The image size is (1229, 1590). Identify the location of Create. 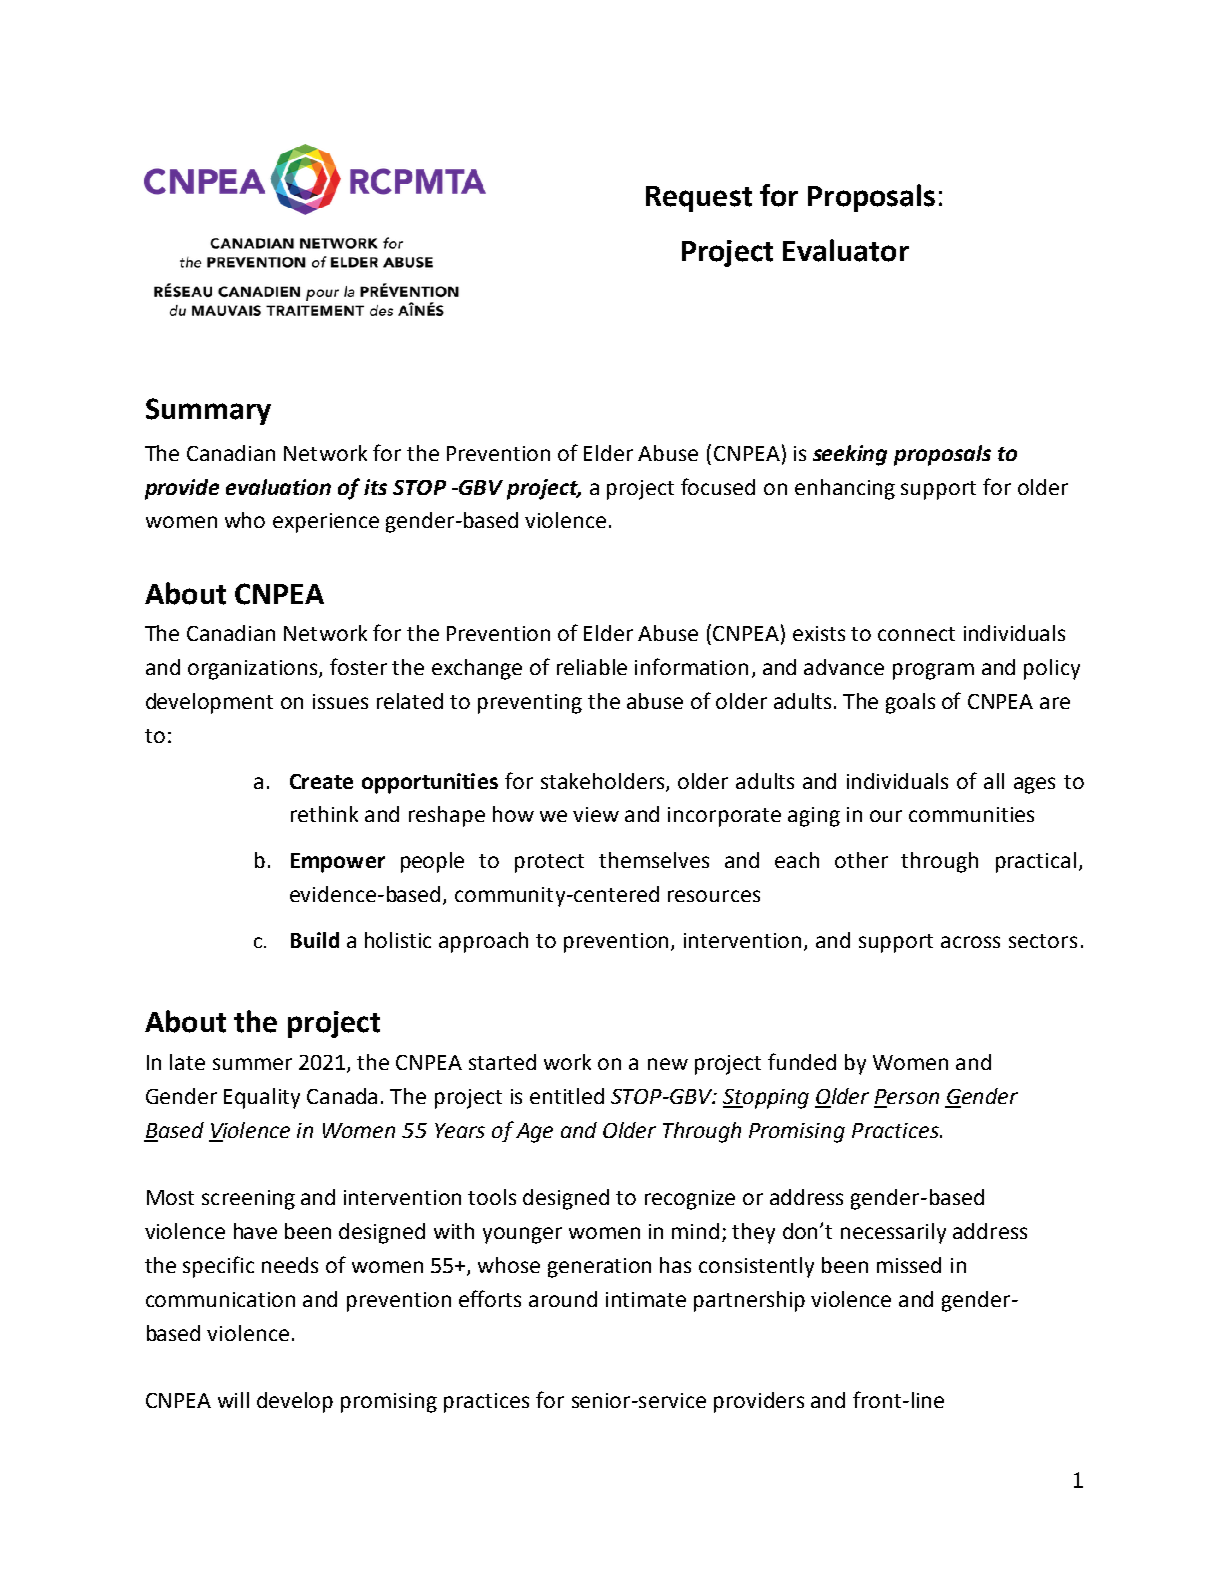
(321, 781).
